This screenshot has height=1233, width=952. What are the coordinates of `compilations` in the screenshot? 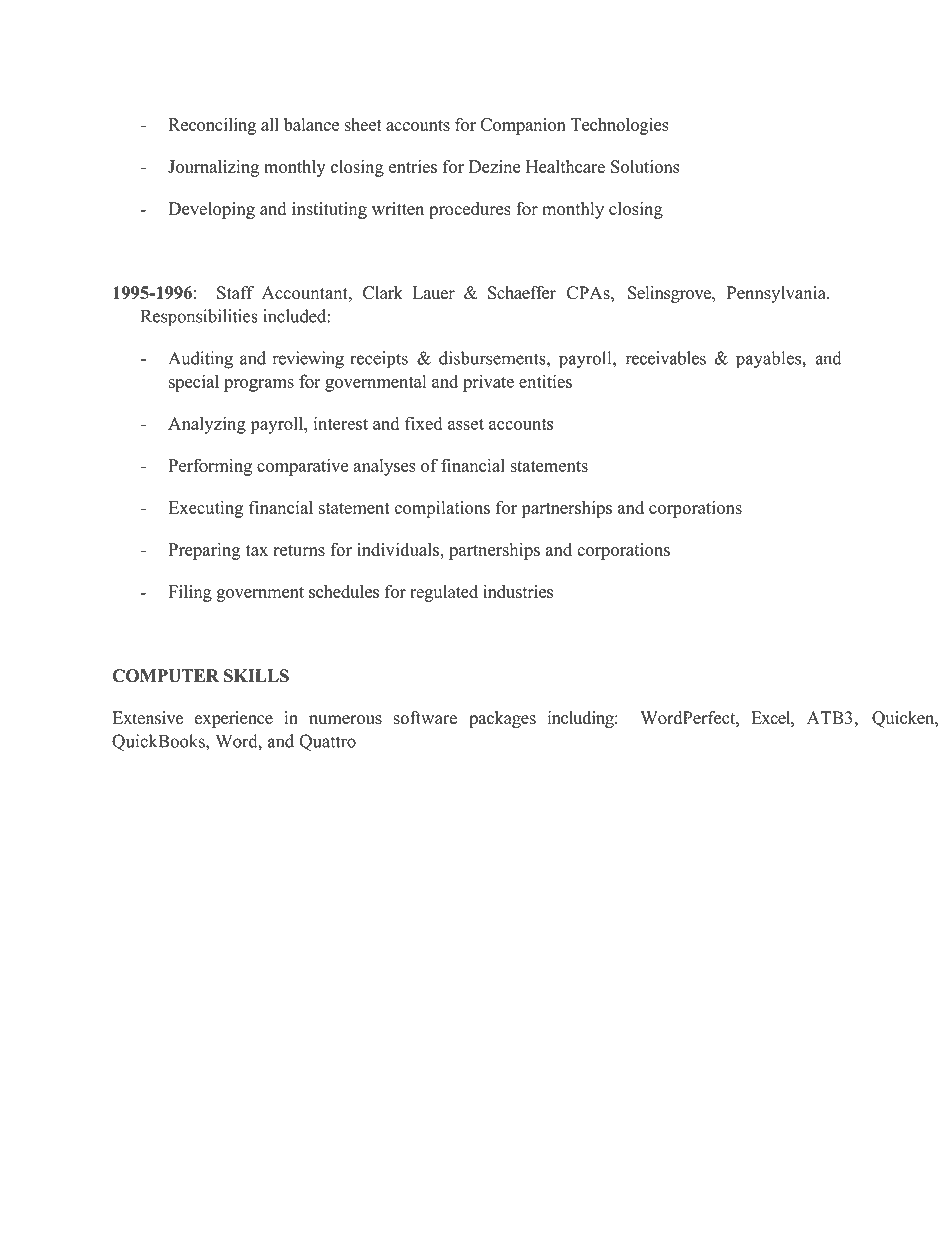 It's located at (442, 509).
